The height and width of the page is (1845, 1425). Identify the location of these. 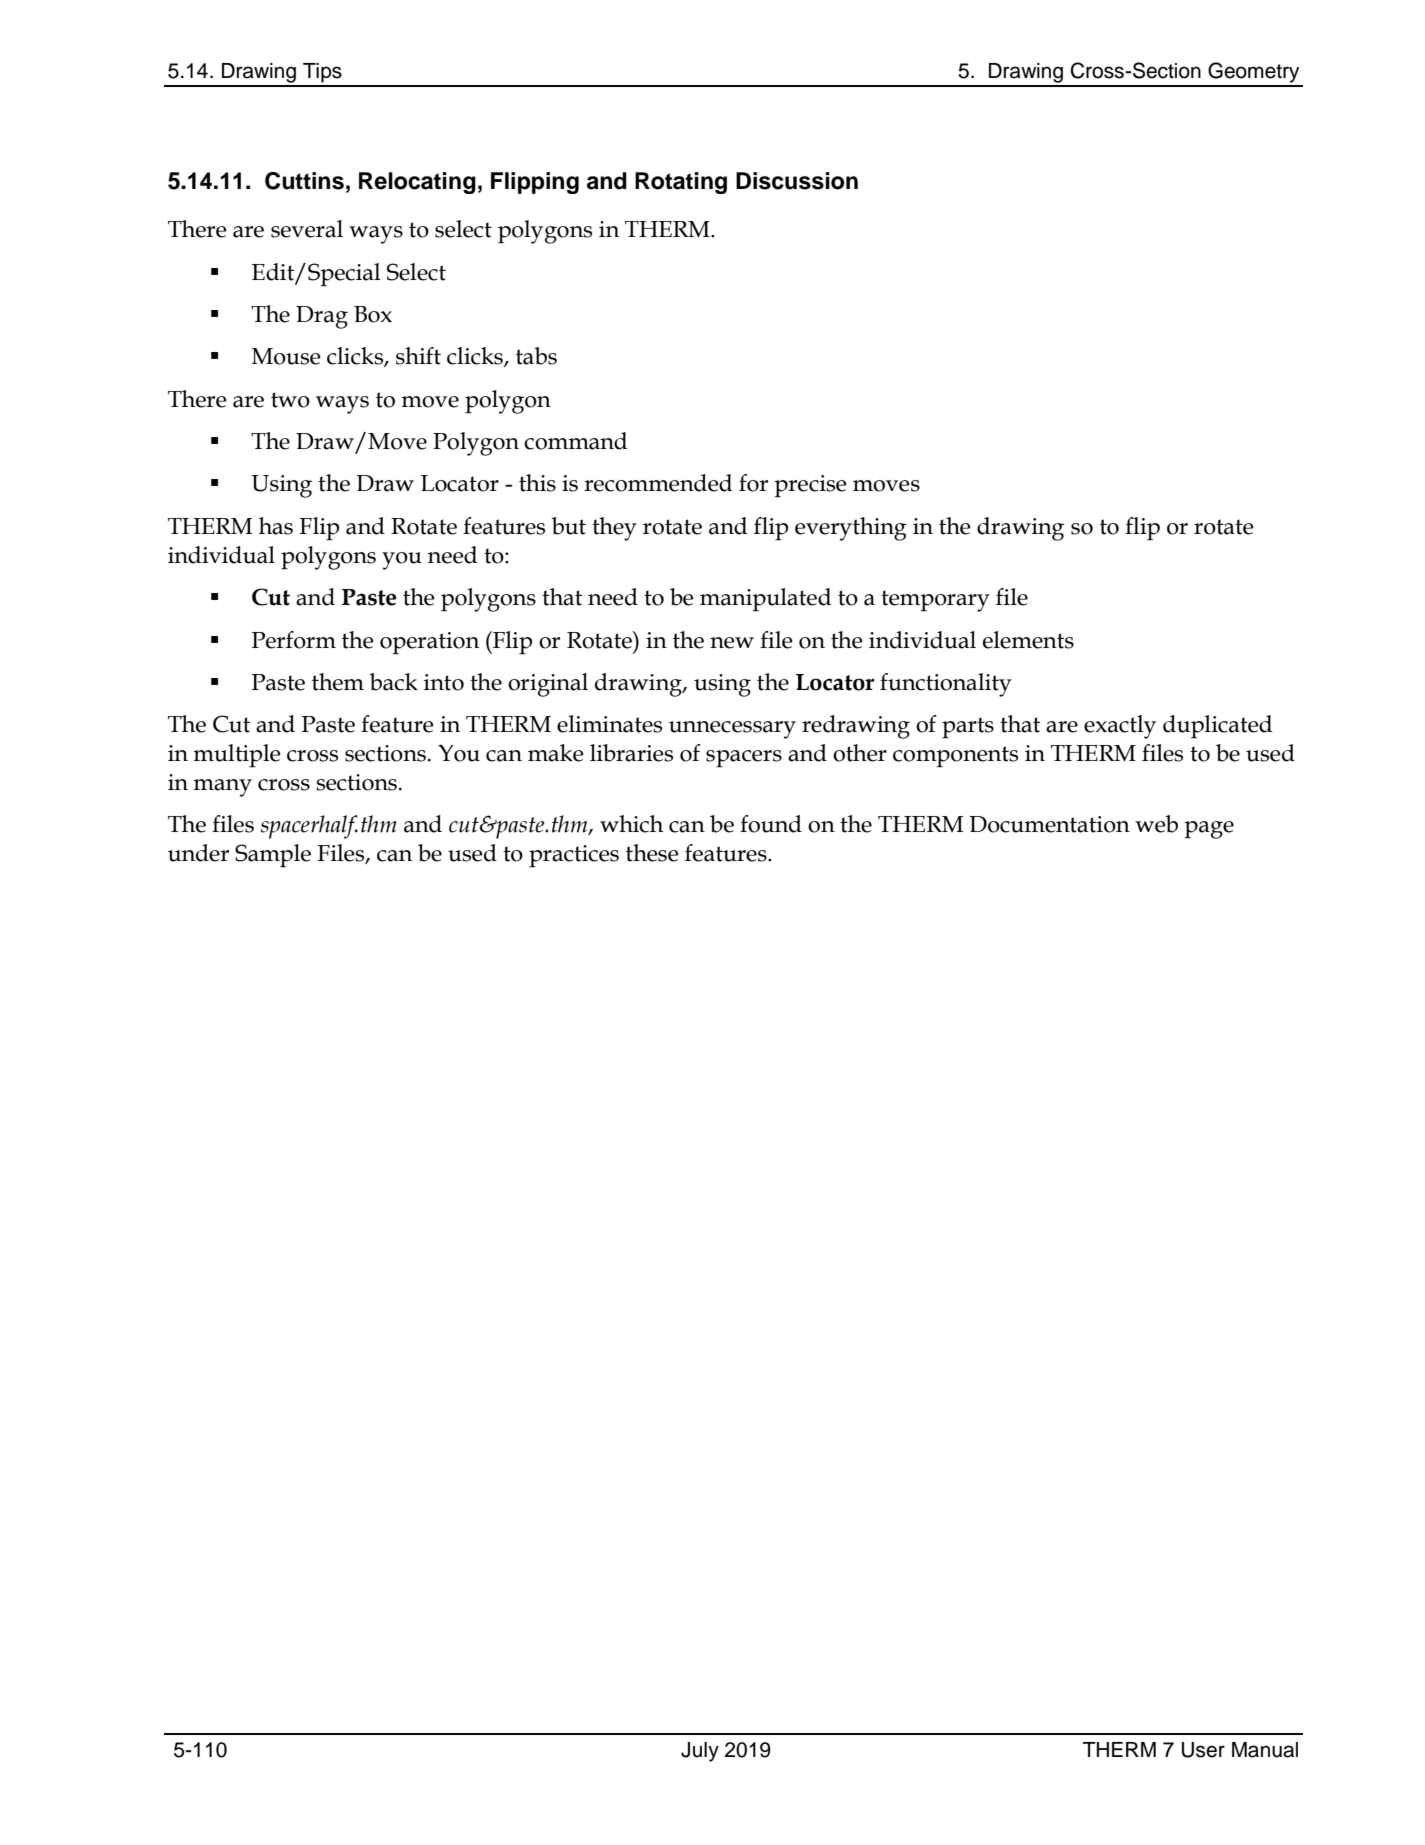
(652, 853).
